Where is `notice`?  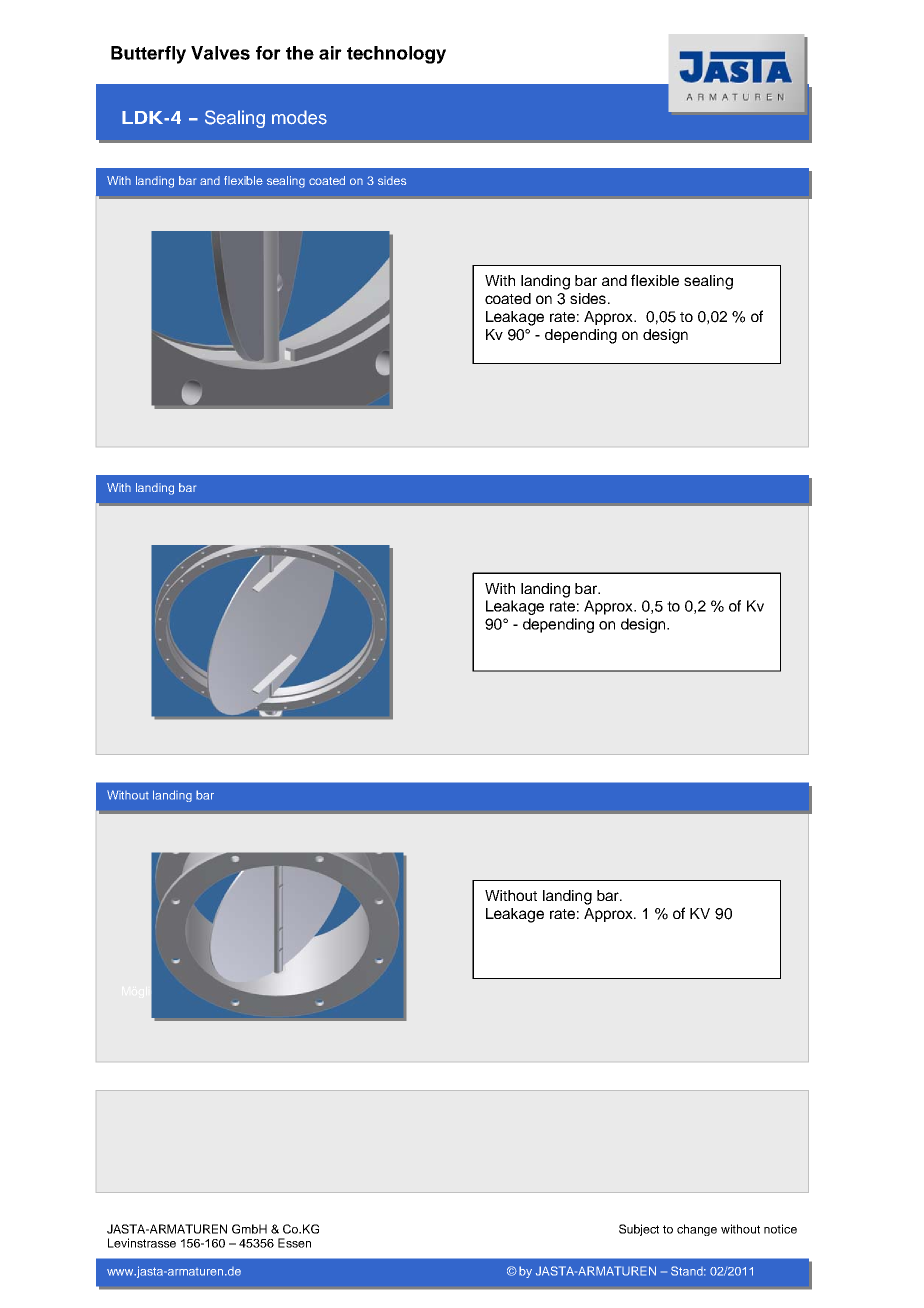 notice is located at coordinates (780, 1229).
